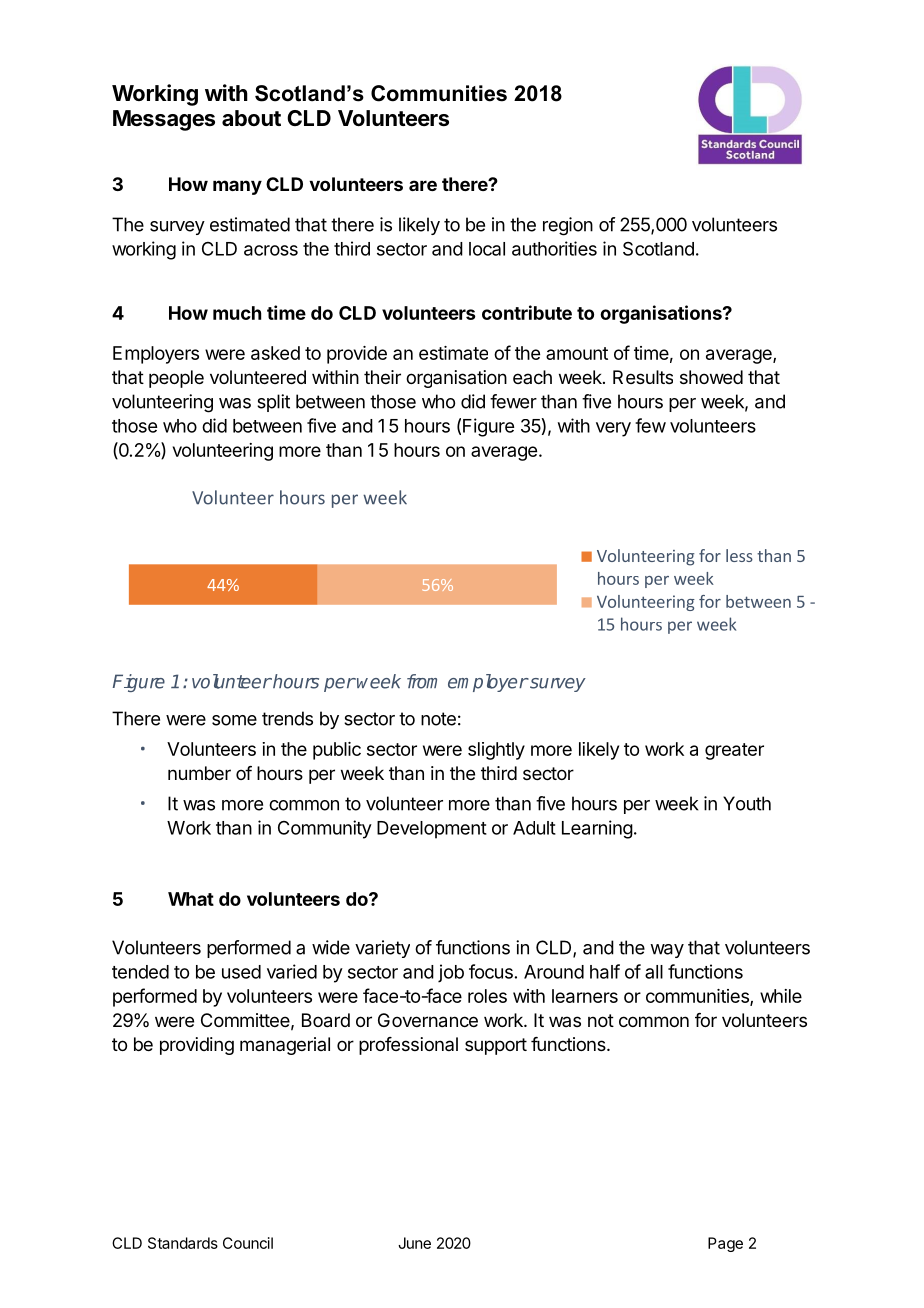  I want to click on are, so click(423, 185).
